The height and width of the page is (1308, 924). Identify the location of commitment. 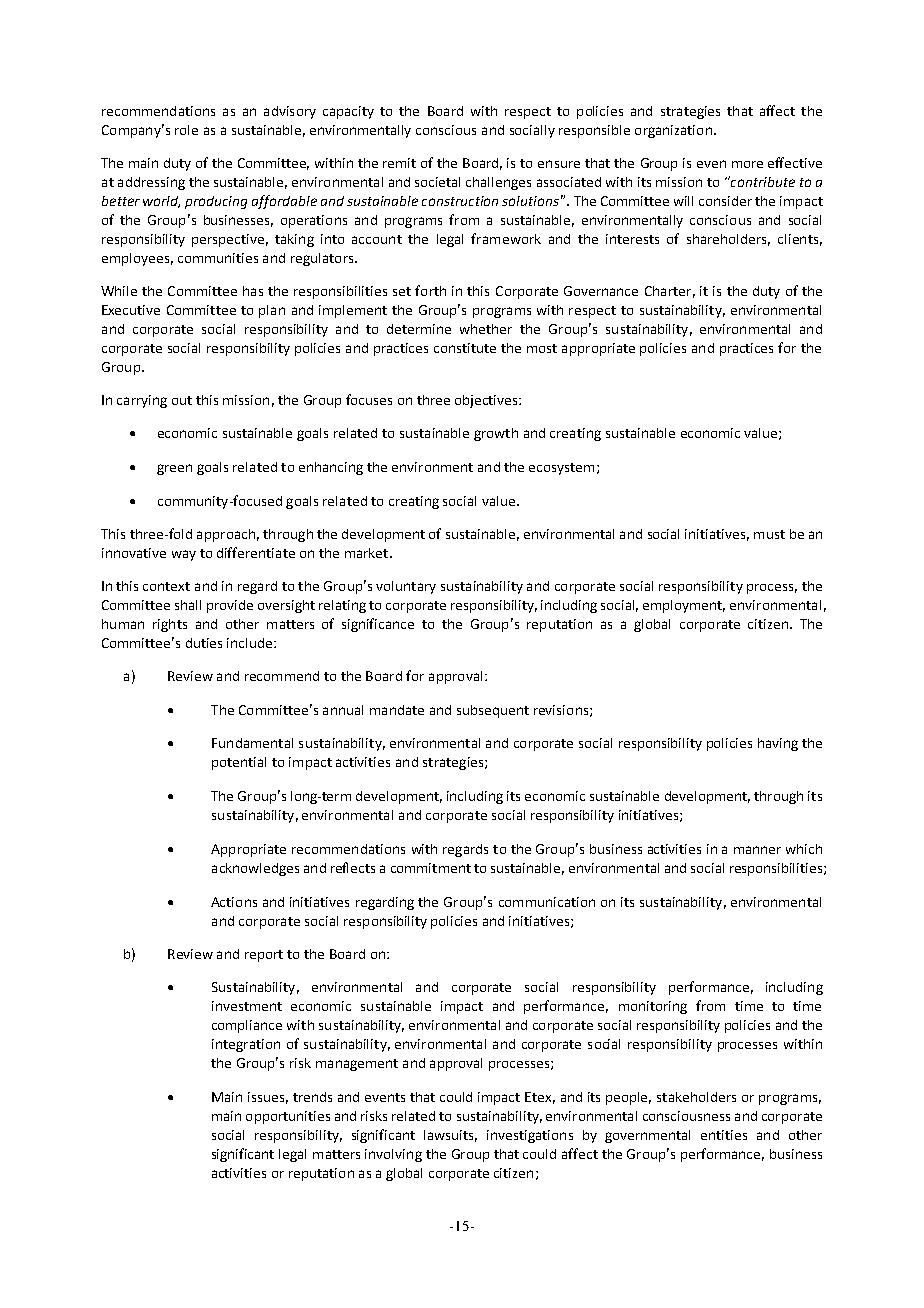
(431, 868).
